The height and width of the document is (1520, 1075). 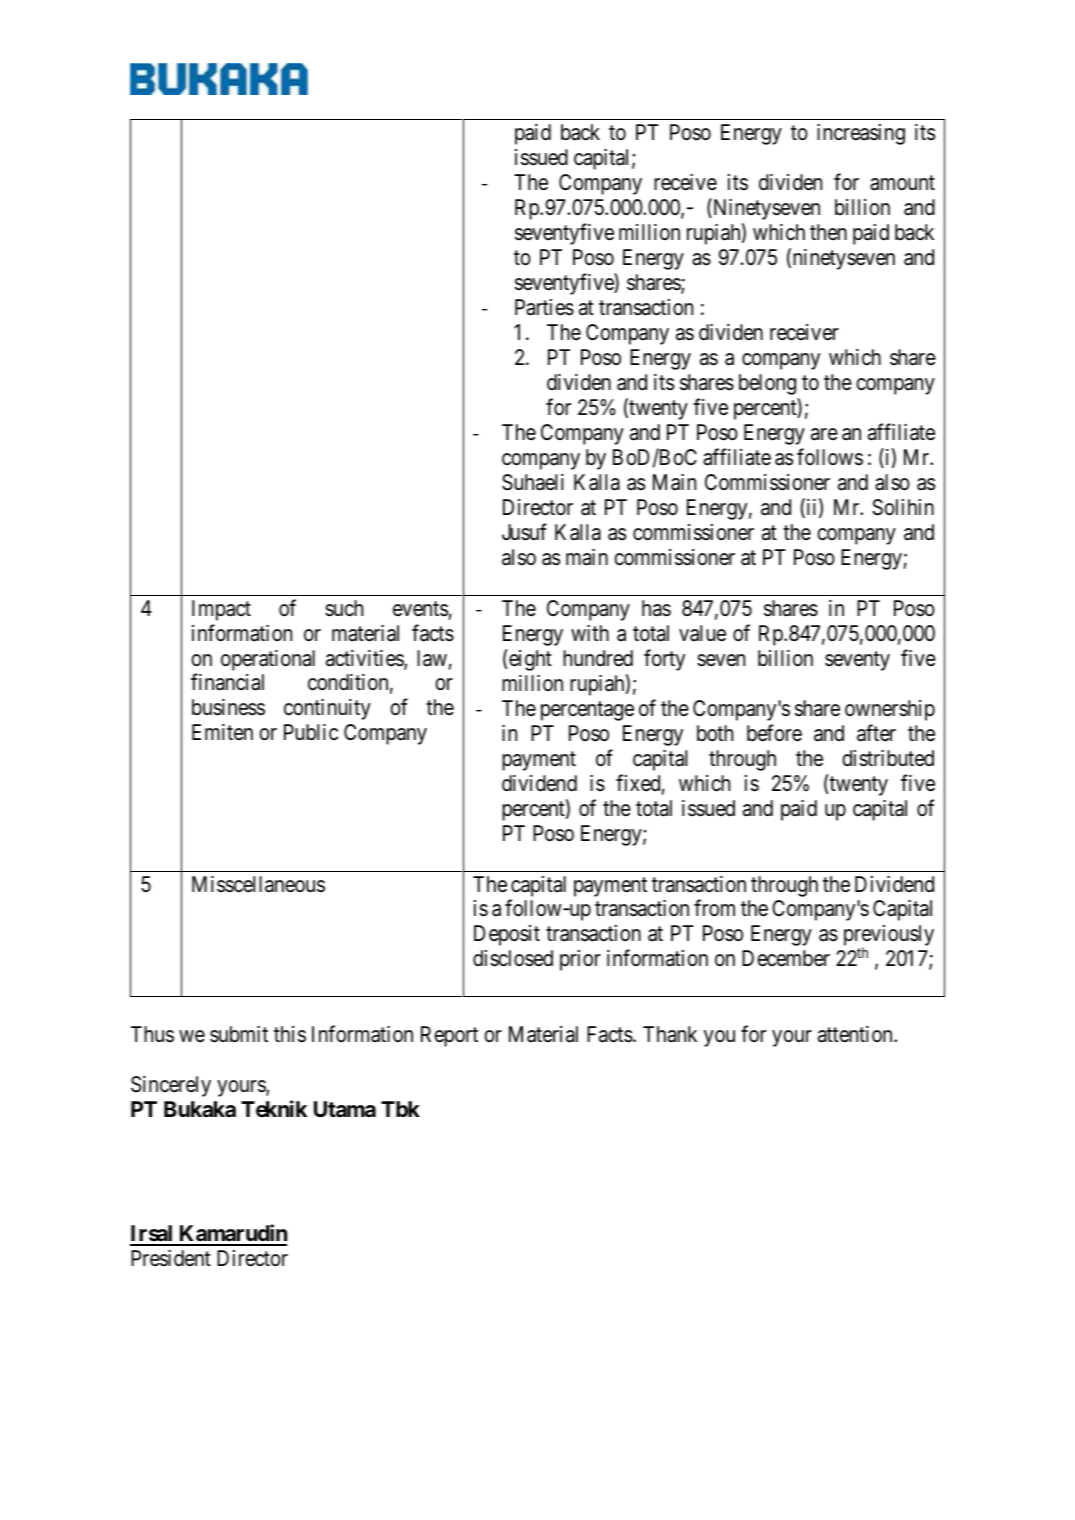 I want to click on business, so click(x=228, y=707).
